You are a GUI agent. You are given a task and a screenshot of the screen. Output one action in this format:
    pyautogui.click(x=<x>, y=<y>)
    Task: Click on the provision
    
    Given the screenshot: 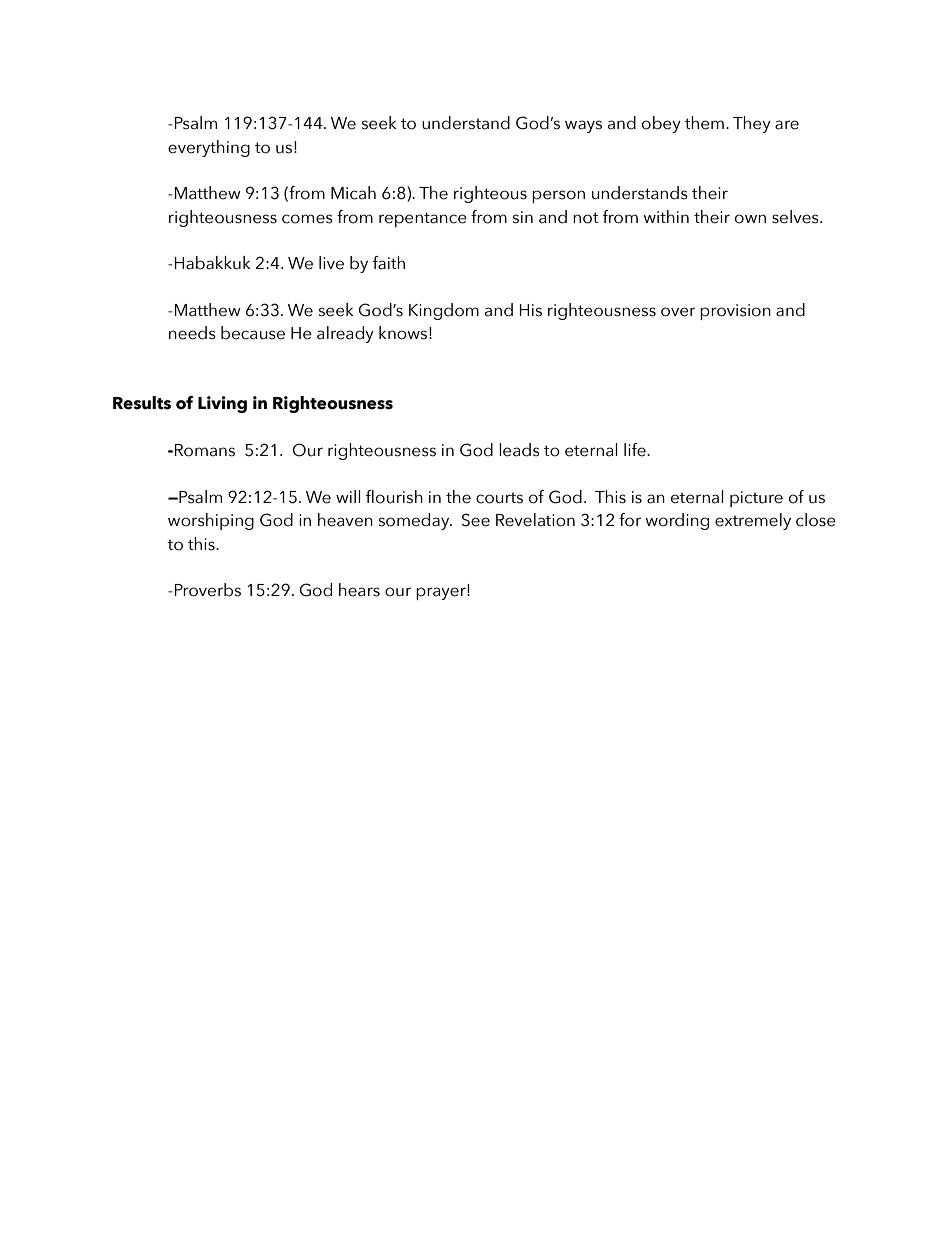 What is the action you would take?
    pyautogui.click(x=735, y=312)
